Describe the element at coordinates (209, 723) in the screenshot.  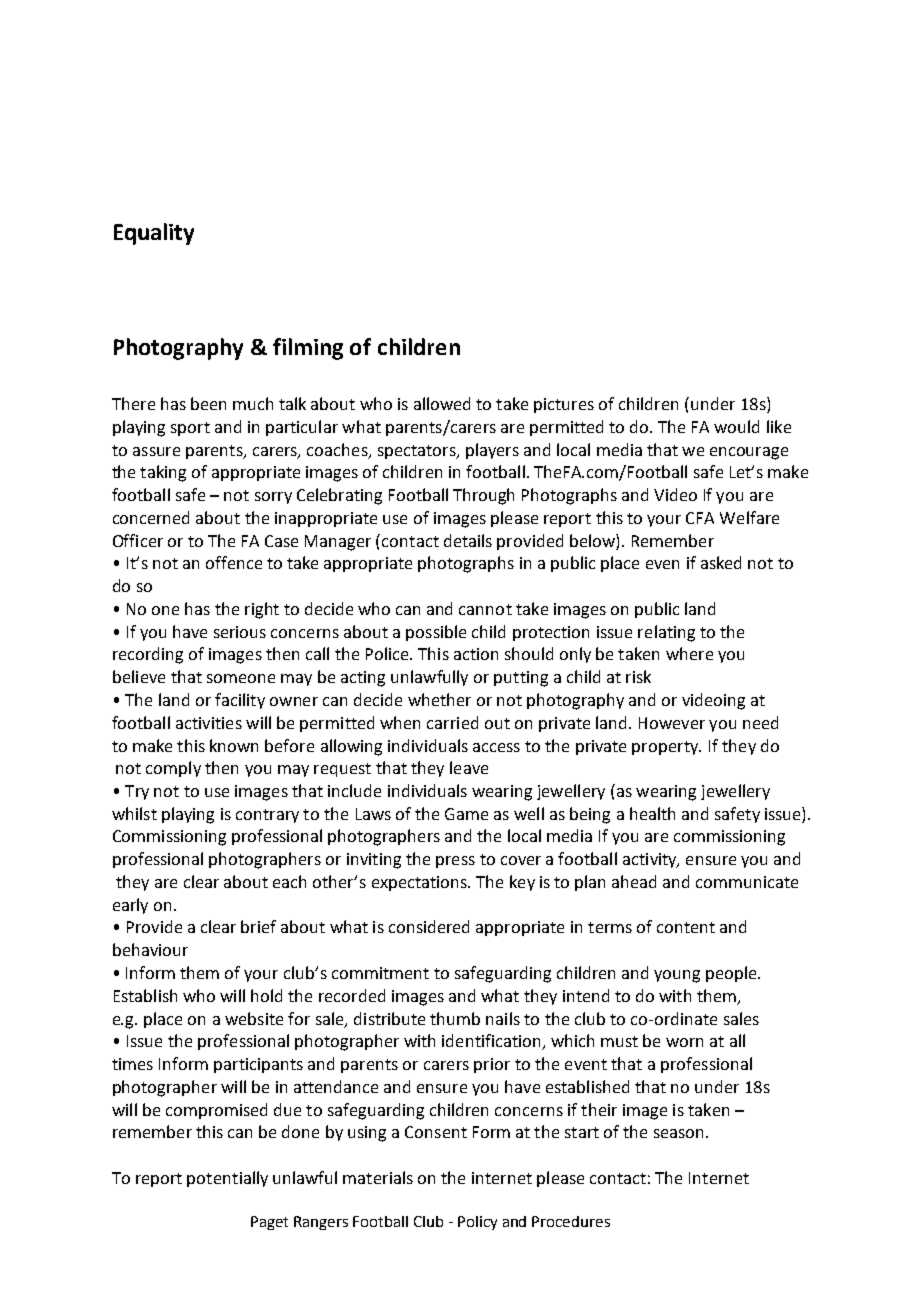
I see `activities` at that location.
